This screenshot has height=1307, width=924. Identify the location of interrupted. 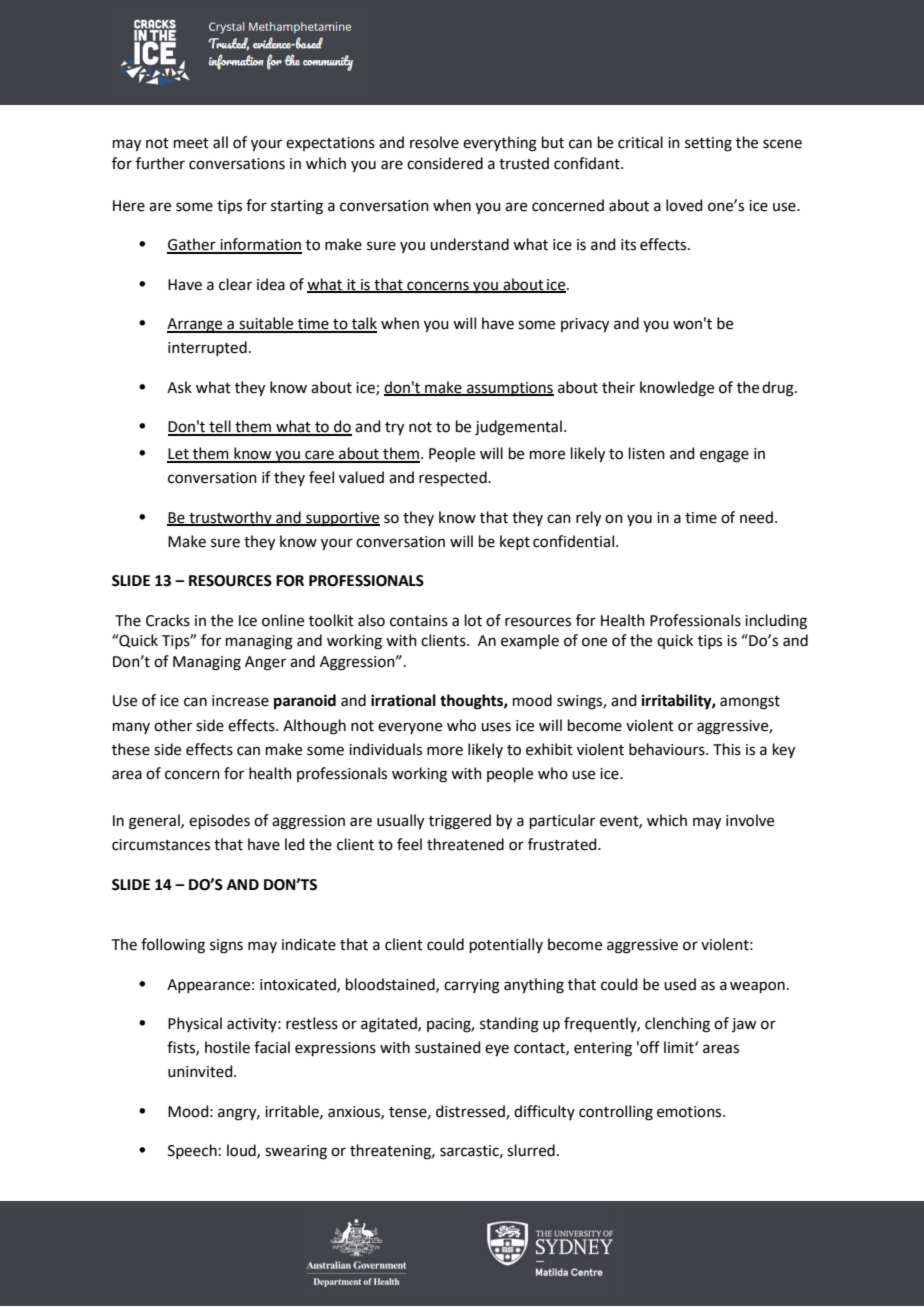
(207, 348).
